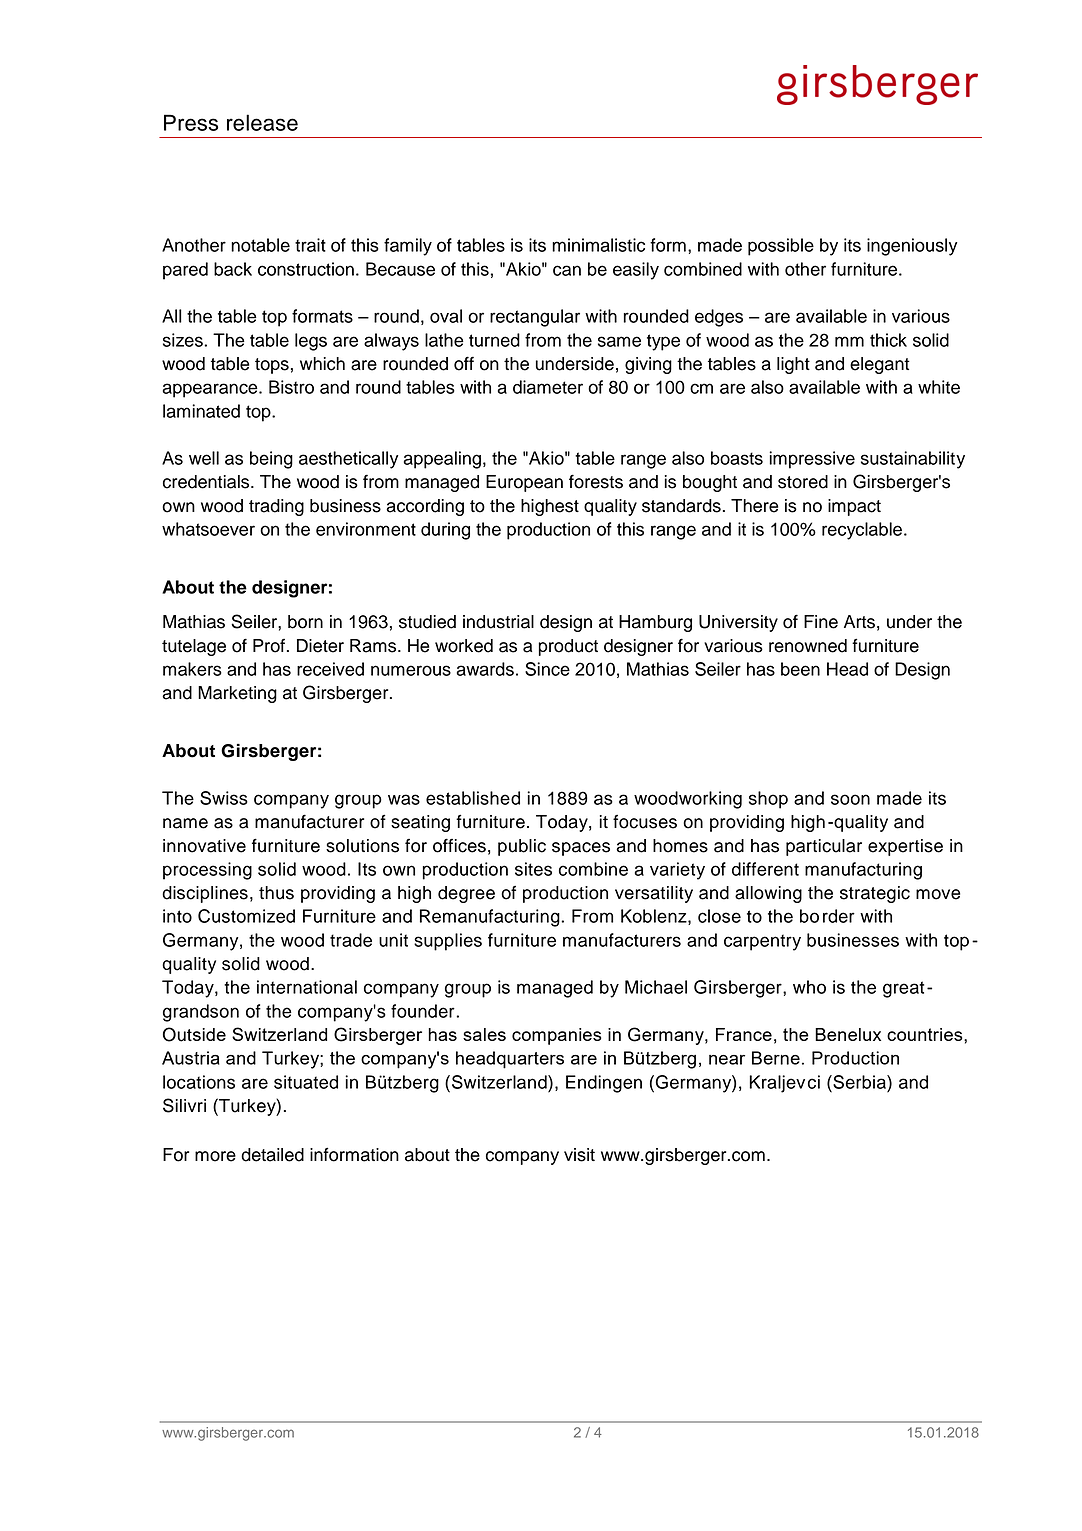 The width and height of the document is (1082, 1531). Describe the element at coordinates (262, 122) in the document. I see `release` at that location.
